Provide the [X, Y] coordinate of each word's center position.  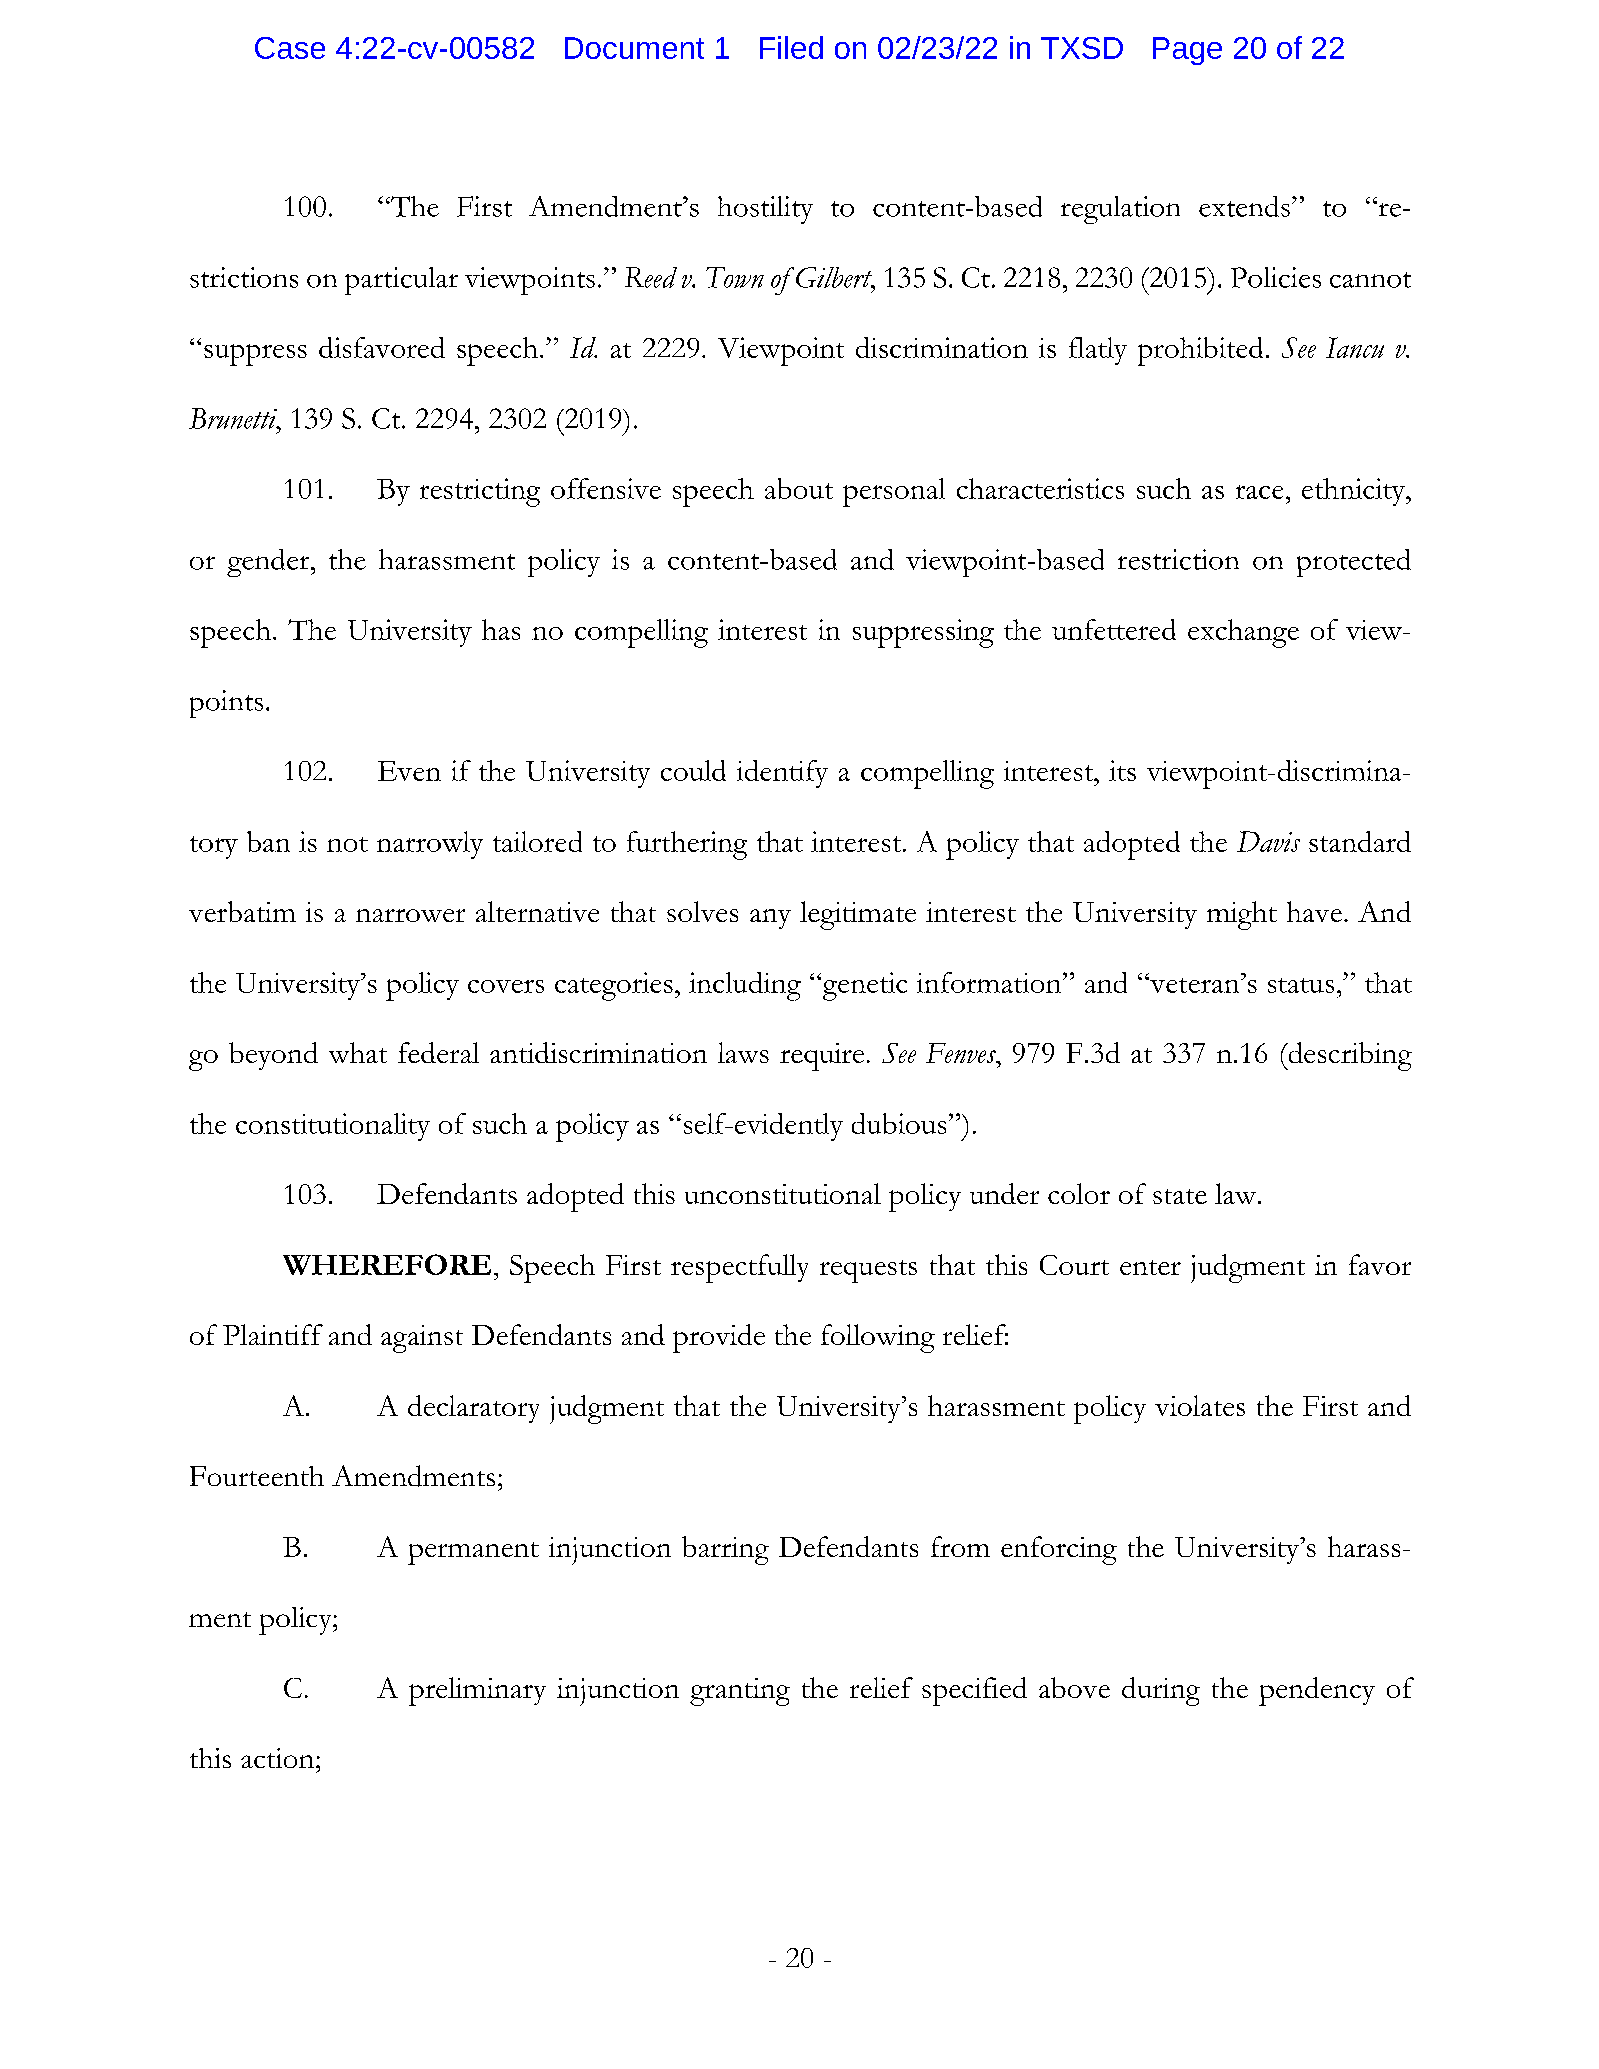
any [770, 919]
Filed [791, 47]
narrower [410, 915]
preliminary [477, 1691]
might [1242, 915]
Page [1187, 51]
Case [290, 48]
